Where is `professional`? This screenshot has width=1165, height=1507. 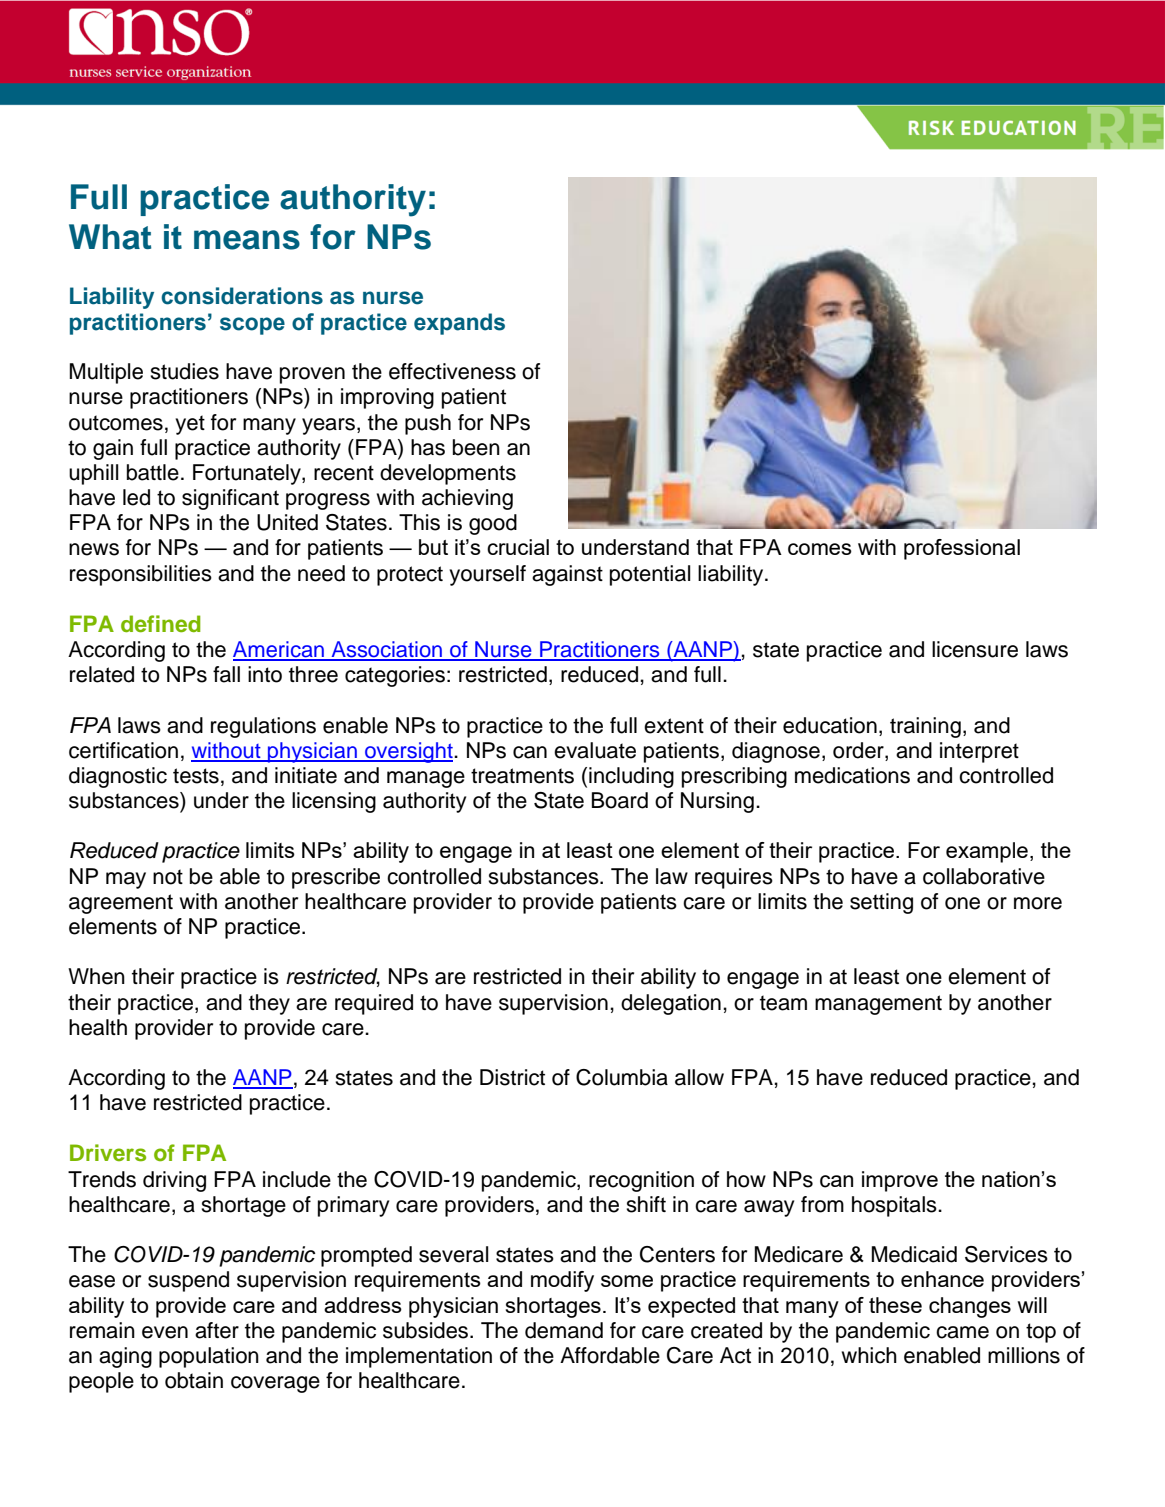 professional is located at coordinates (962, 549).
